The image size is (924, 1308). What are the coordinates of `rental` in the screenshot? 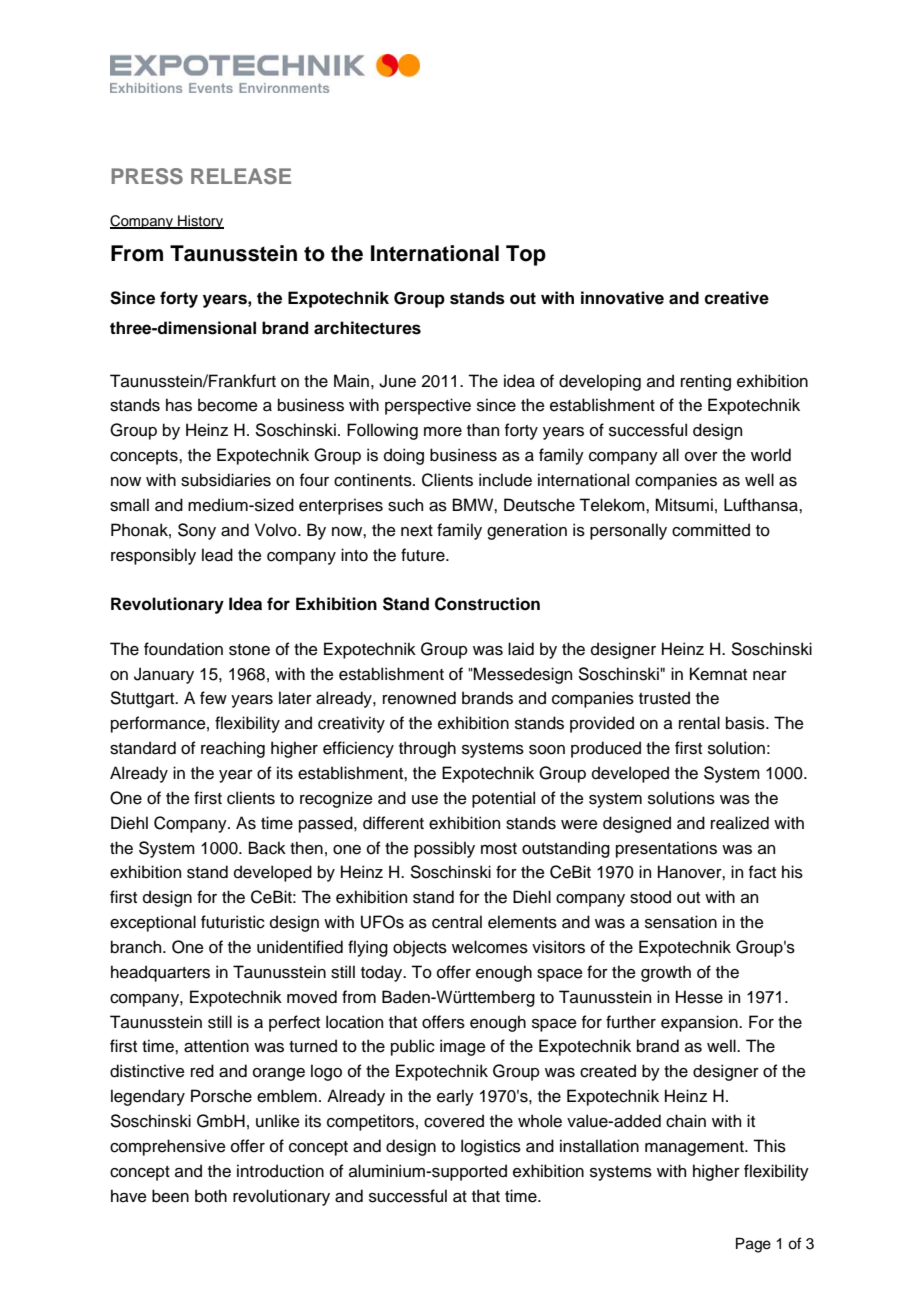 It's located at (699, 723).
